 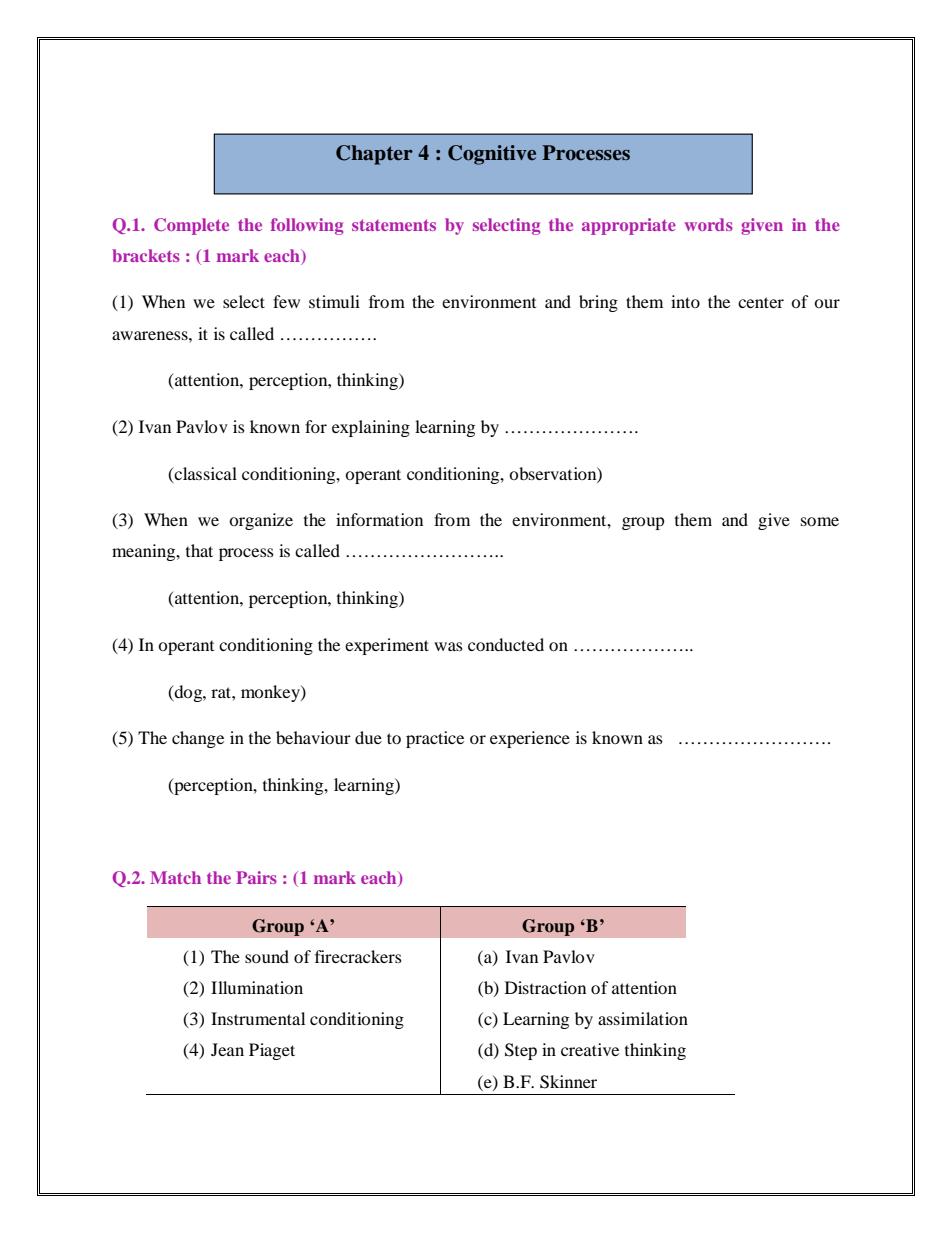 I want to click on Piaget, so click(x=272, y=1051).
